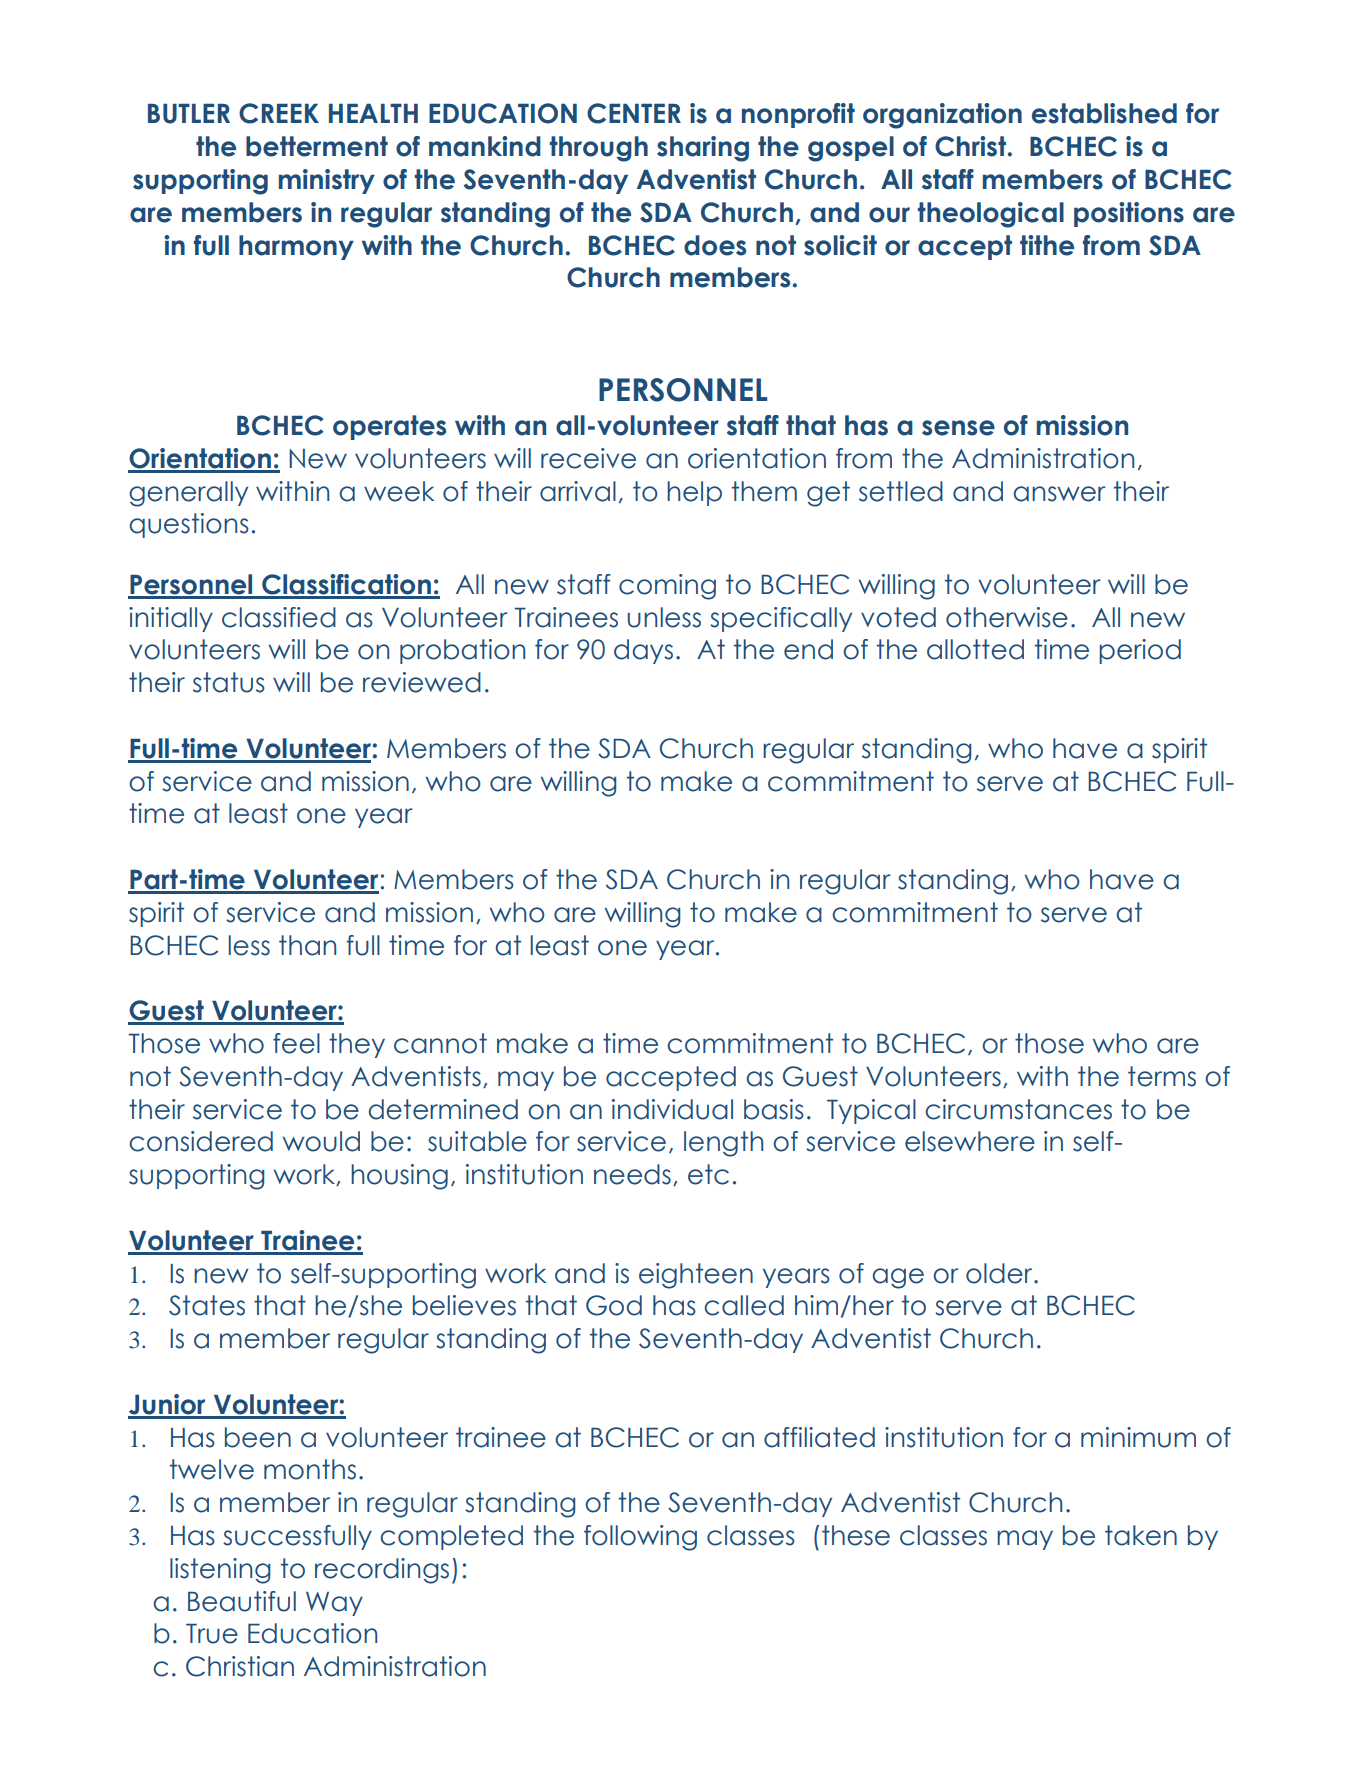  What do you see at coordinates (317, 146) in the image?
I see `betterment` at bounding box center [317, 146].
